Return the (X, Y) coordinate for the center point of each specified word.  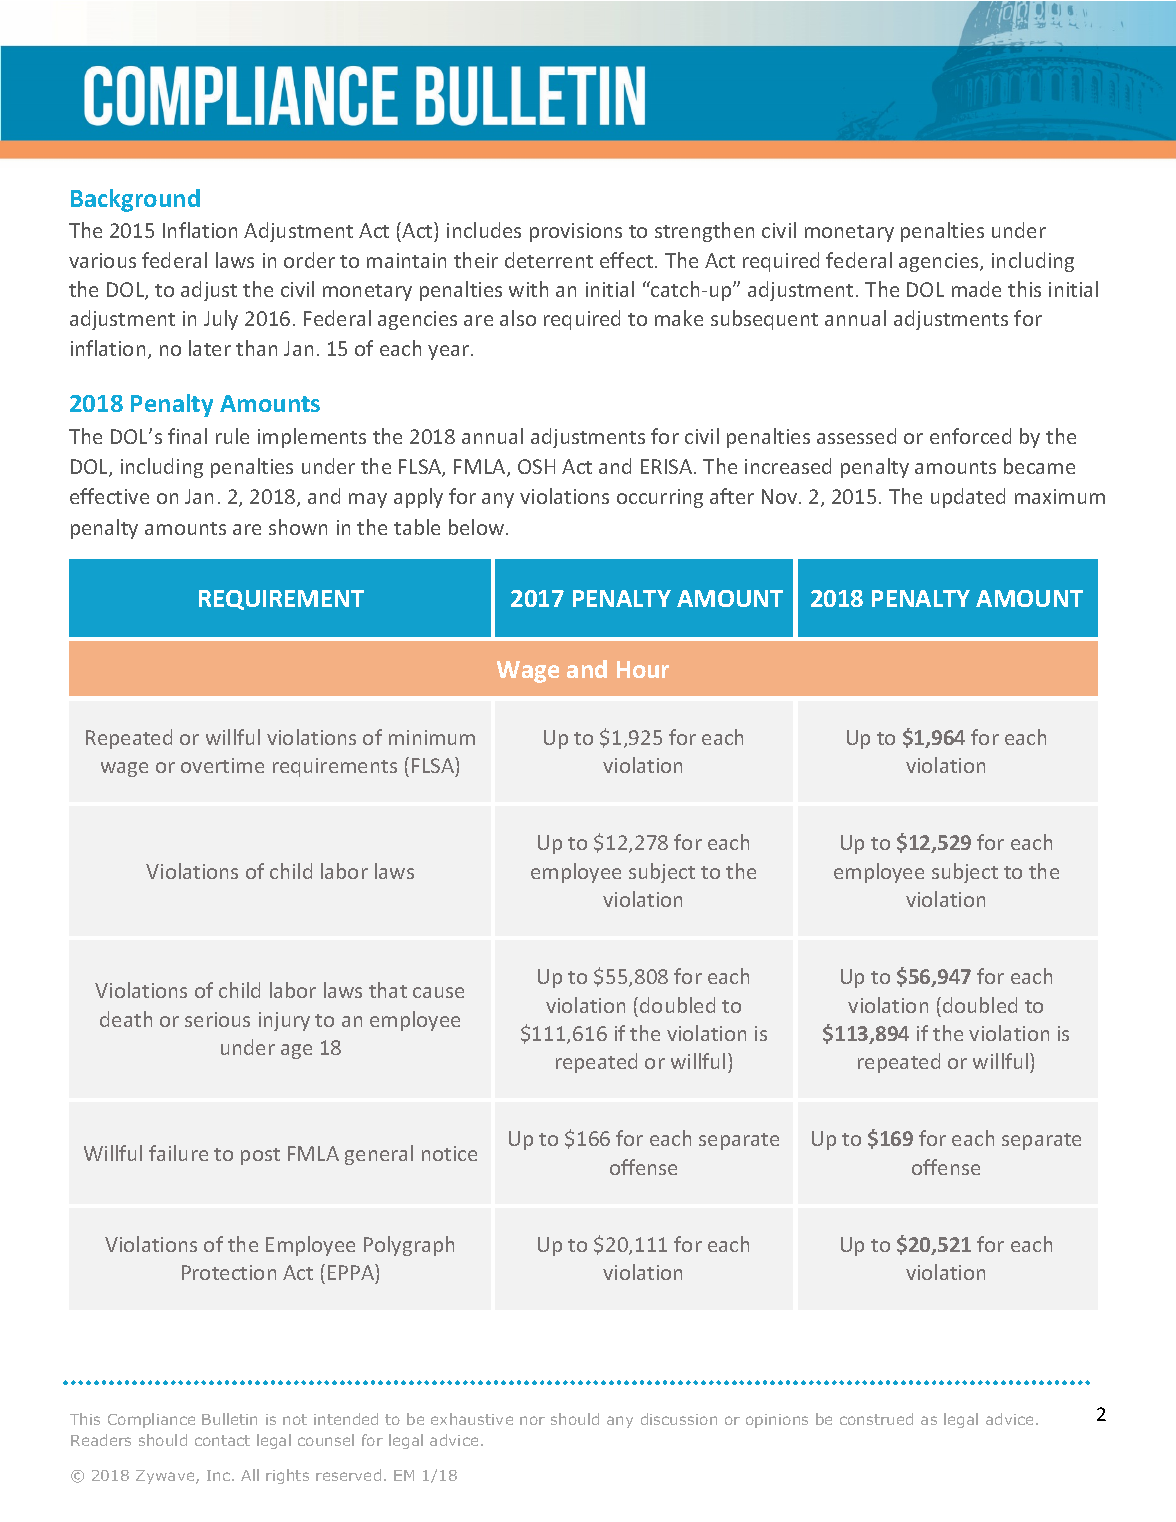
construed (876, 1419)
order (309, 260)
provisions (576, 232)
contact (222, 1440)
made (976, 289)
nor (532, 1420)
